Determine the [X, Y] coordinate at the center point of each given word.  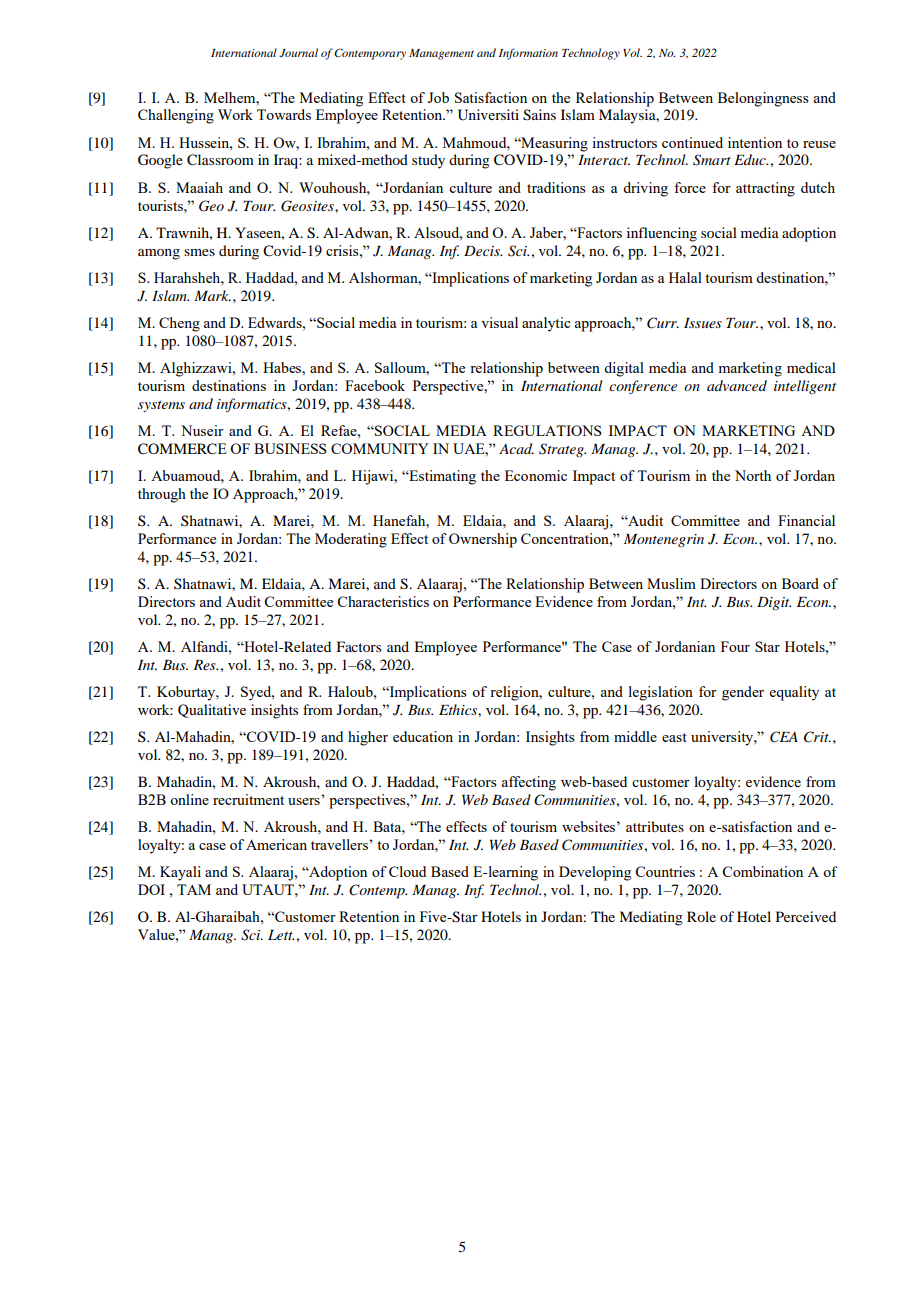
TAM [194, 889]
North [753, 475]
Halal [685, 277]
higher [368, 738]
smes [199, 252]
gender [743, 693]
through [162, 495]
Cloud [407, 871]
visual [499, 322]
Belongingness [763, 99]
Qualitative [212, 711]
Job [438, 97]
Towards [284, 114]
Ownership [483, 540]
